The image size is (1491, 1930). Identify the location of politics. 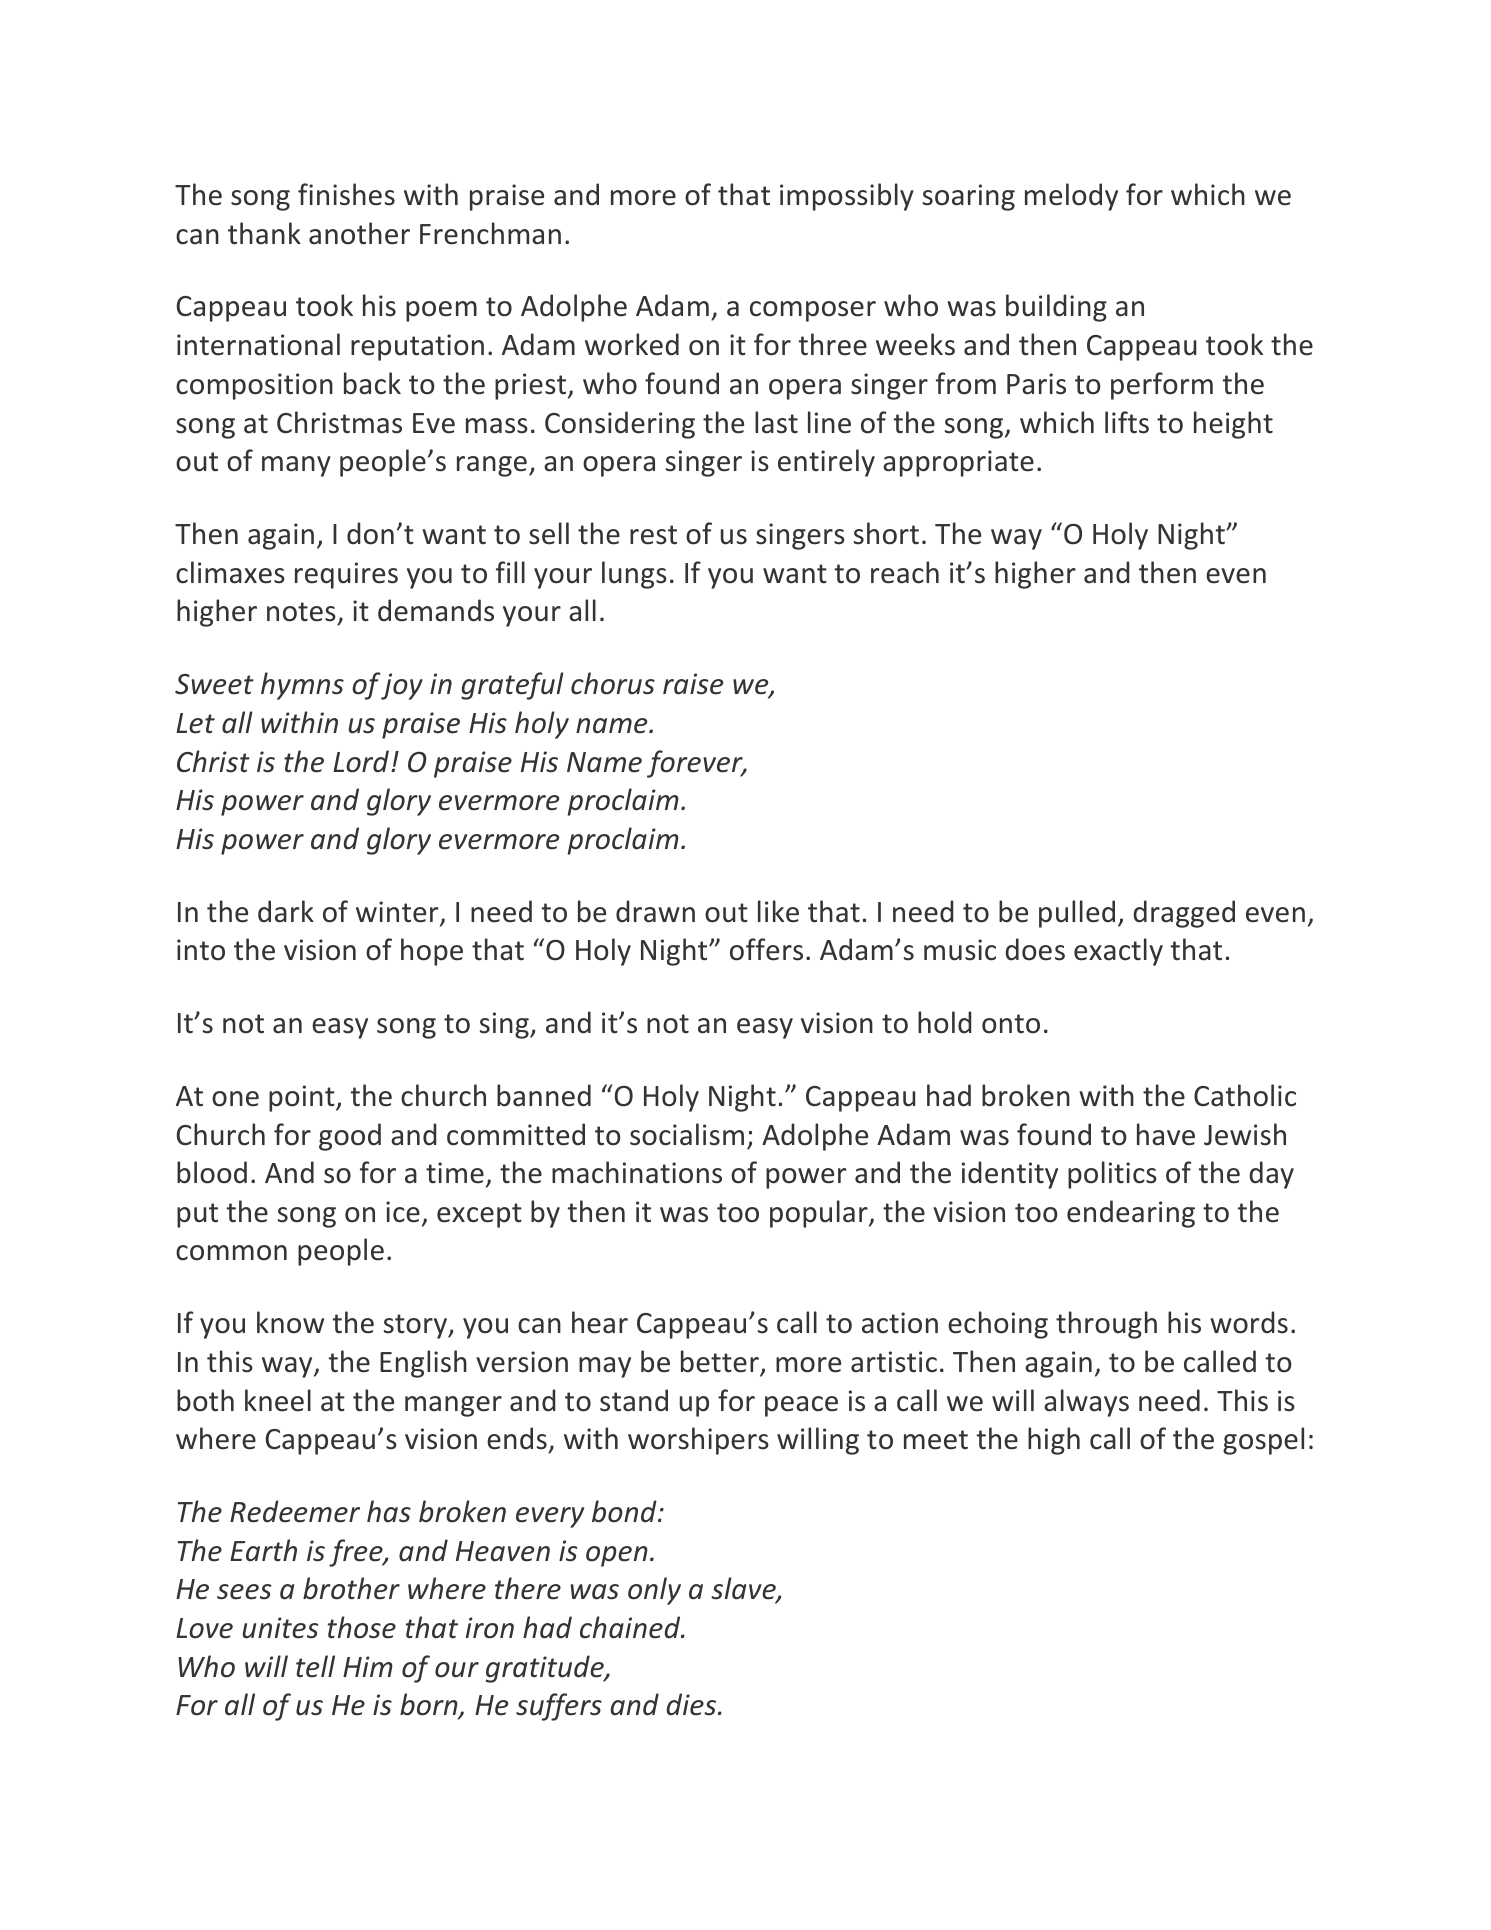
(1112, 1175).
